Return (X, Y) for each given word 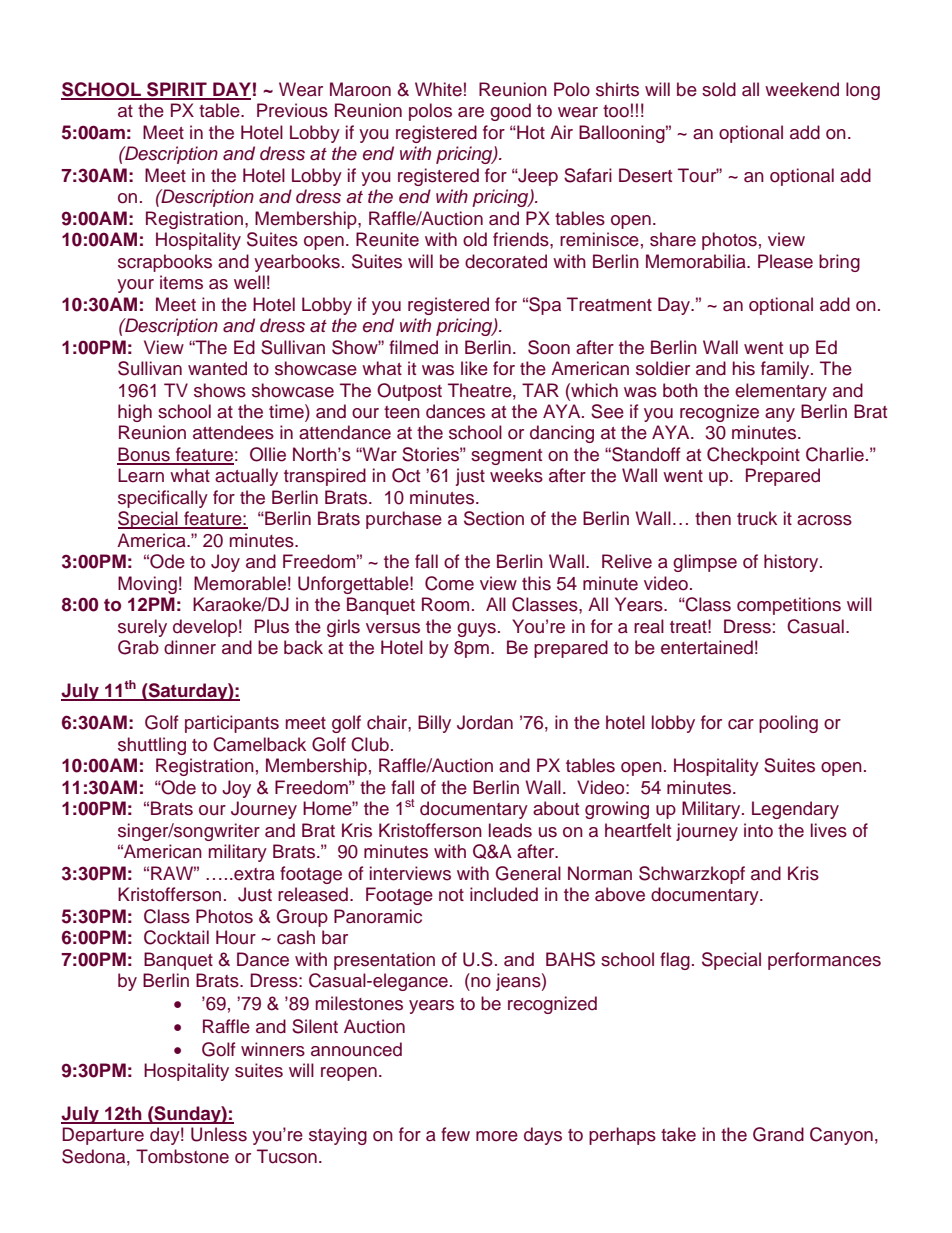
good (510, 112)
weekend (802, 89)
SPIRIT (177, 90)
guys (476, 630)
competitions (789, 606)
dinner (190, 647)
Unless (219, 1134)
